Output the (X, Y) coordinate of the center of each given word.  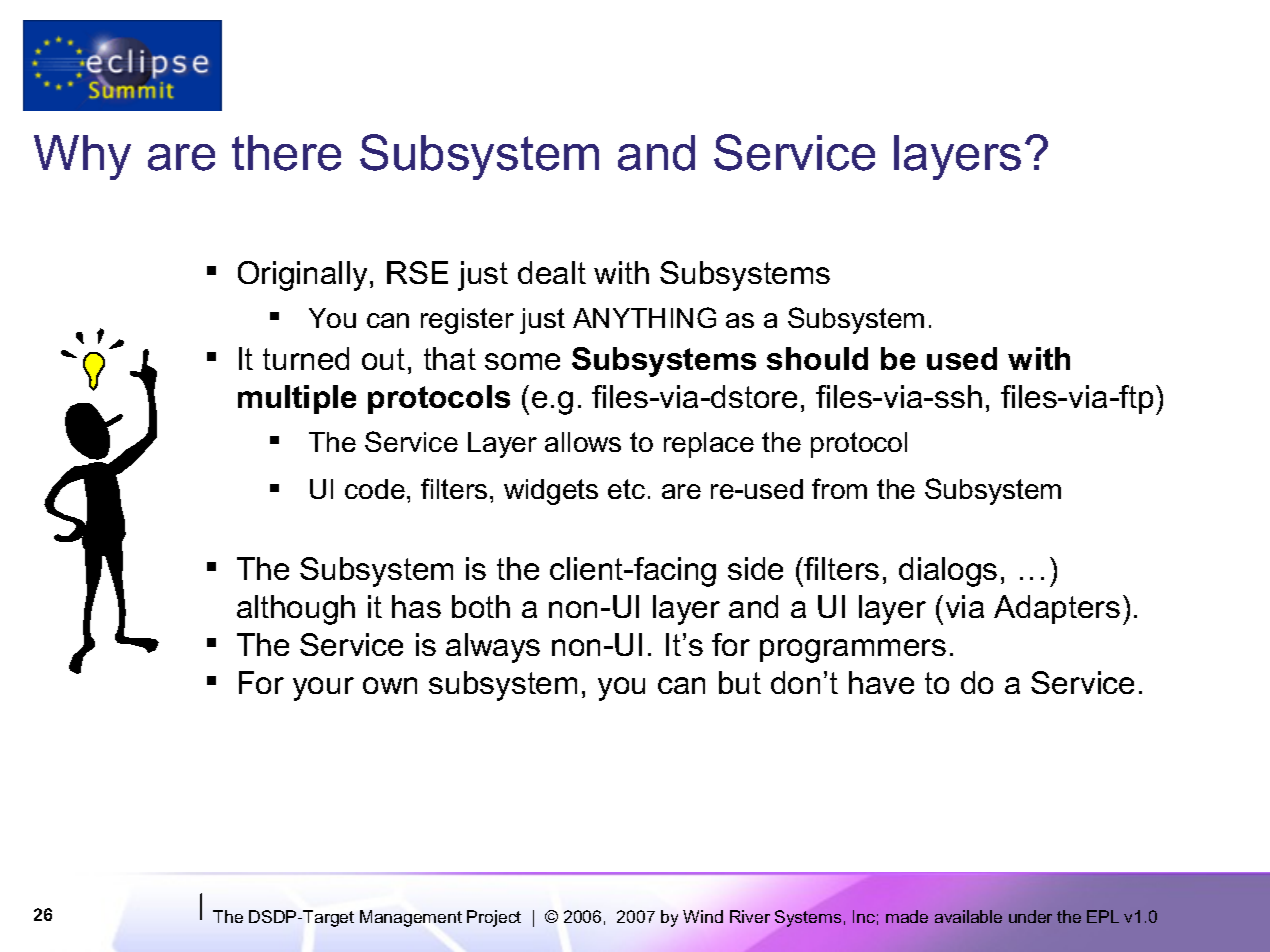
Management (411, 918)
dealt (552, 272)
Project (494, 918)
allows (583, 442)
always (493, 648)
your (323, 689)
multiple (297, 399)
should (817, 358)
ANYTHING (644, 317)
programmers (853, 651)
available (968, 916)
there (286, 153)
